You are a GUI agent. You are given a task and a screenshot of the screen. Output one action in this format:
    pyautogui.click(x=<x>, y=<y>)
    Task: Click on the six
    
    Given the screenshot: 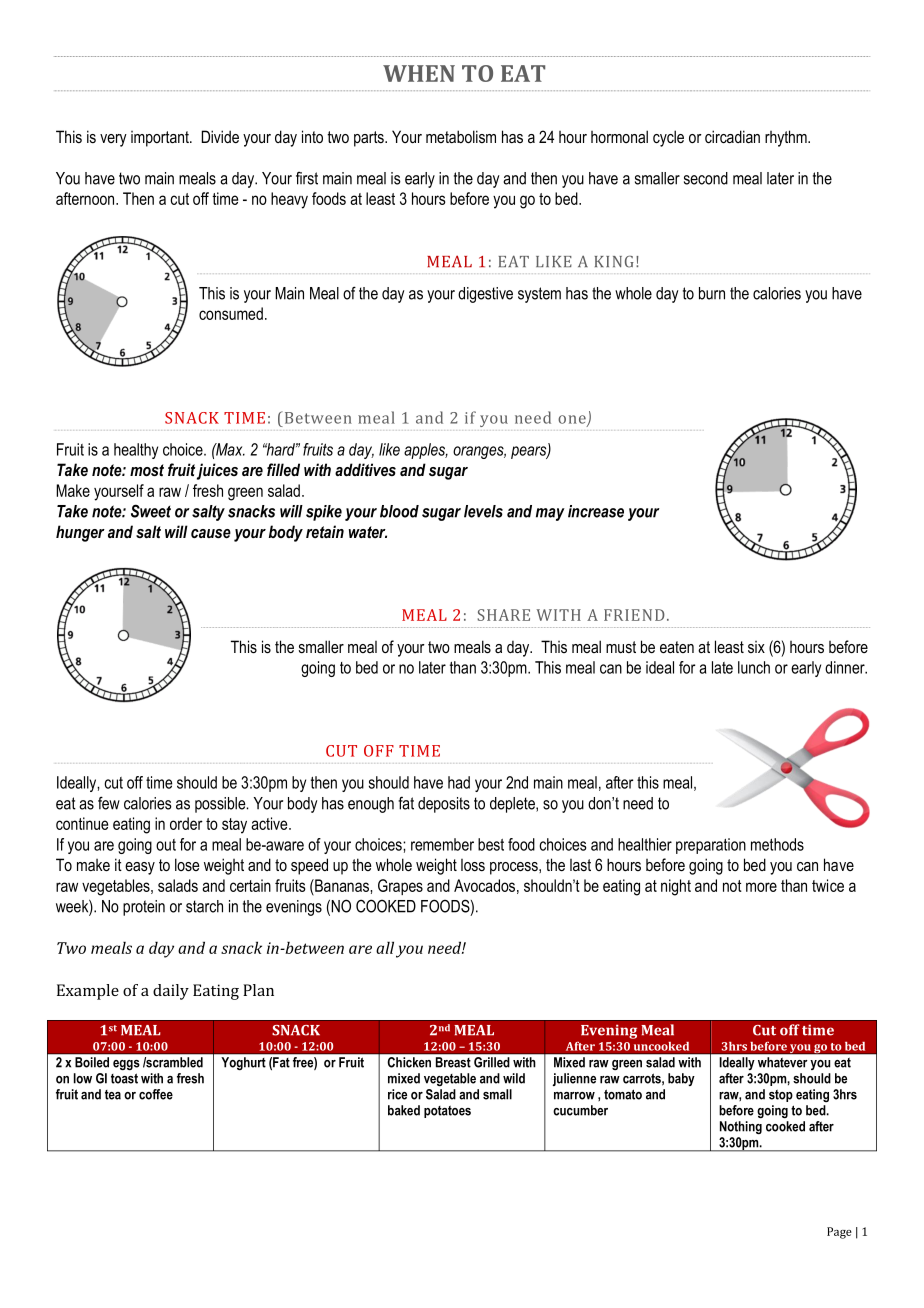 What is the action you would take?
    pyautogui.click(x=756, y=647)
